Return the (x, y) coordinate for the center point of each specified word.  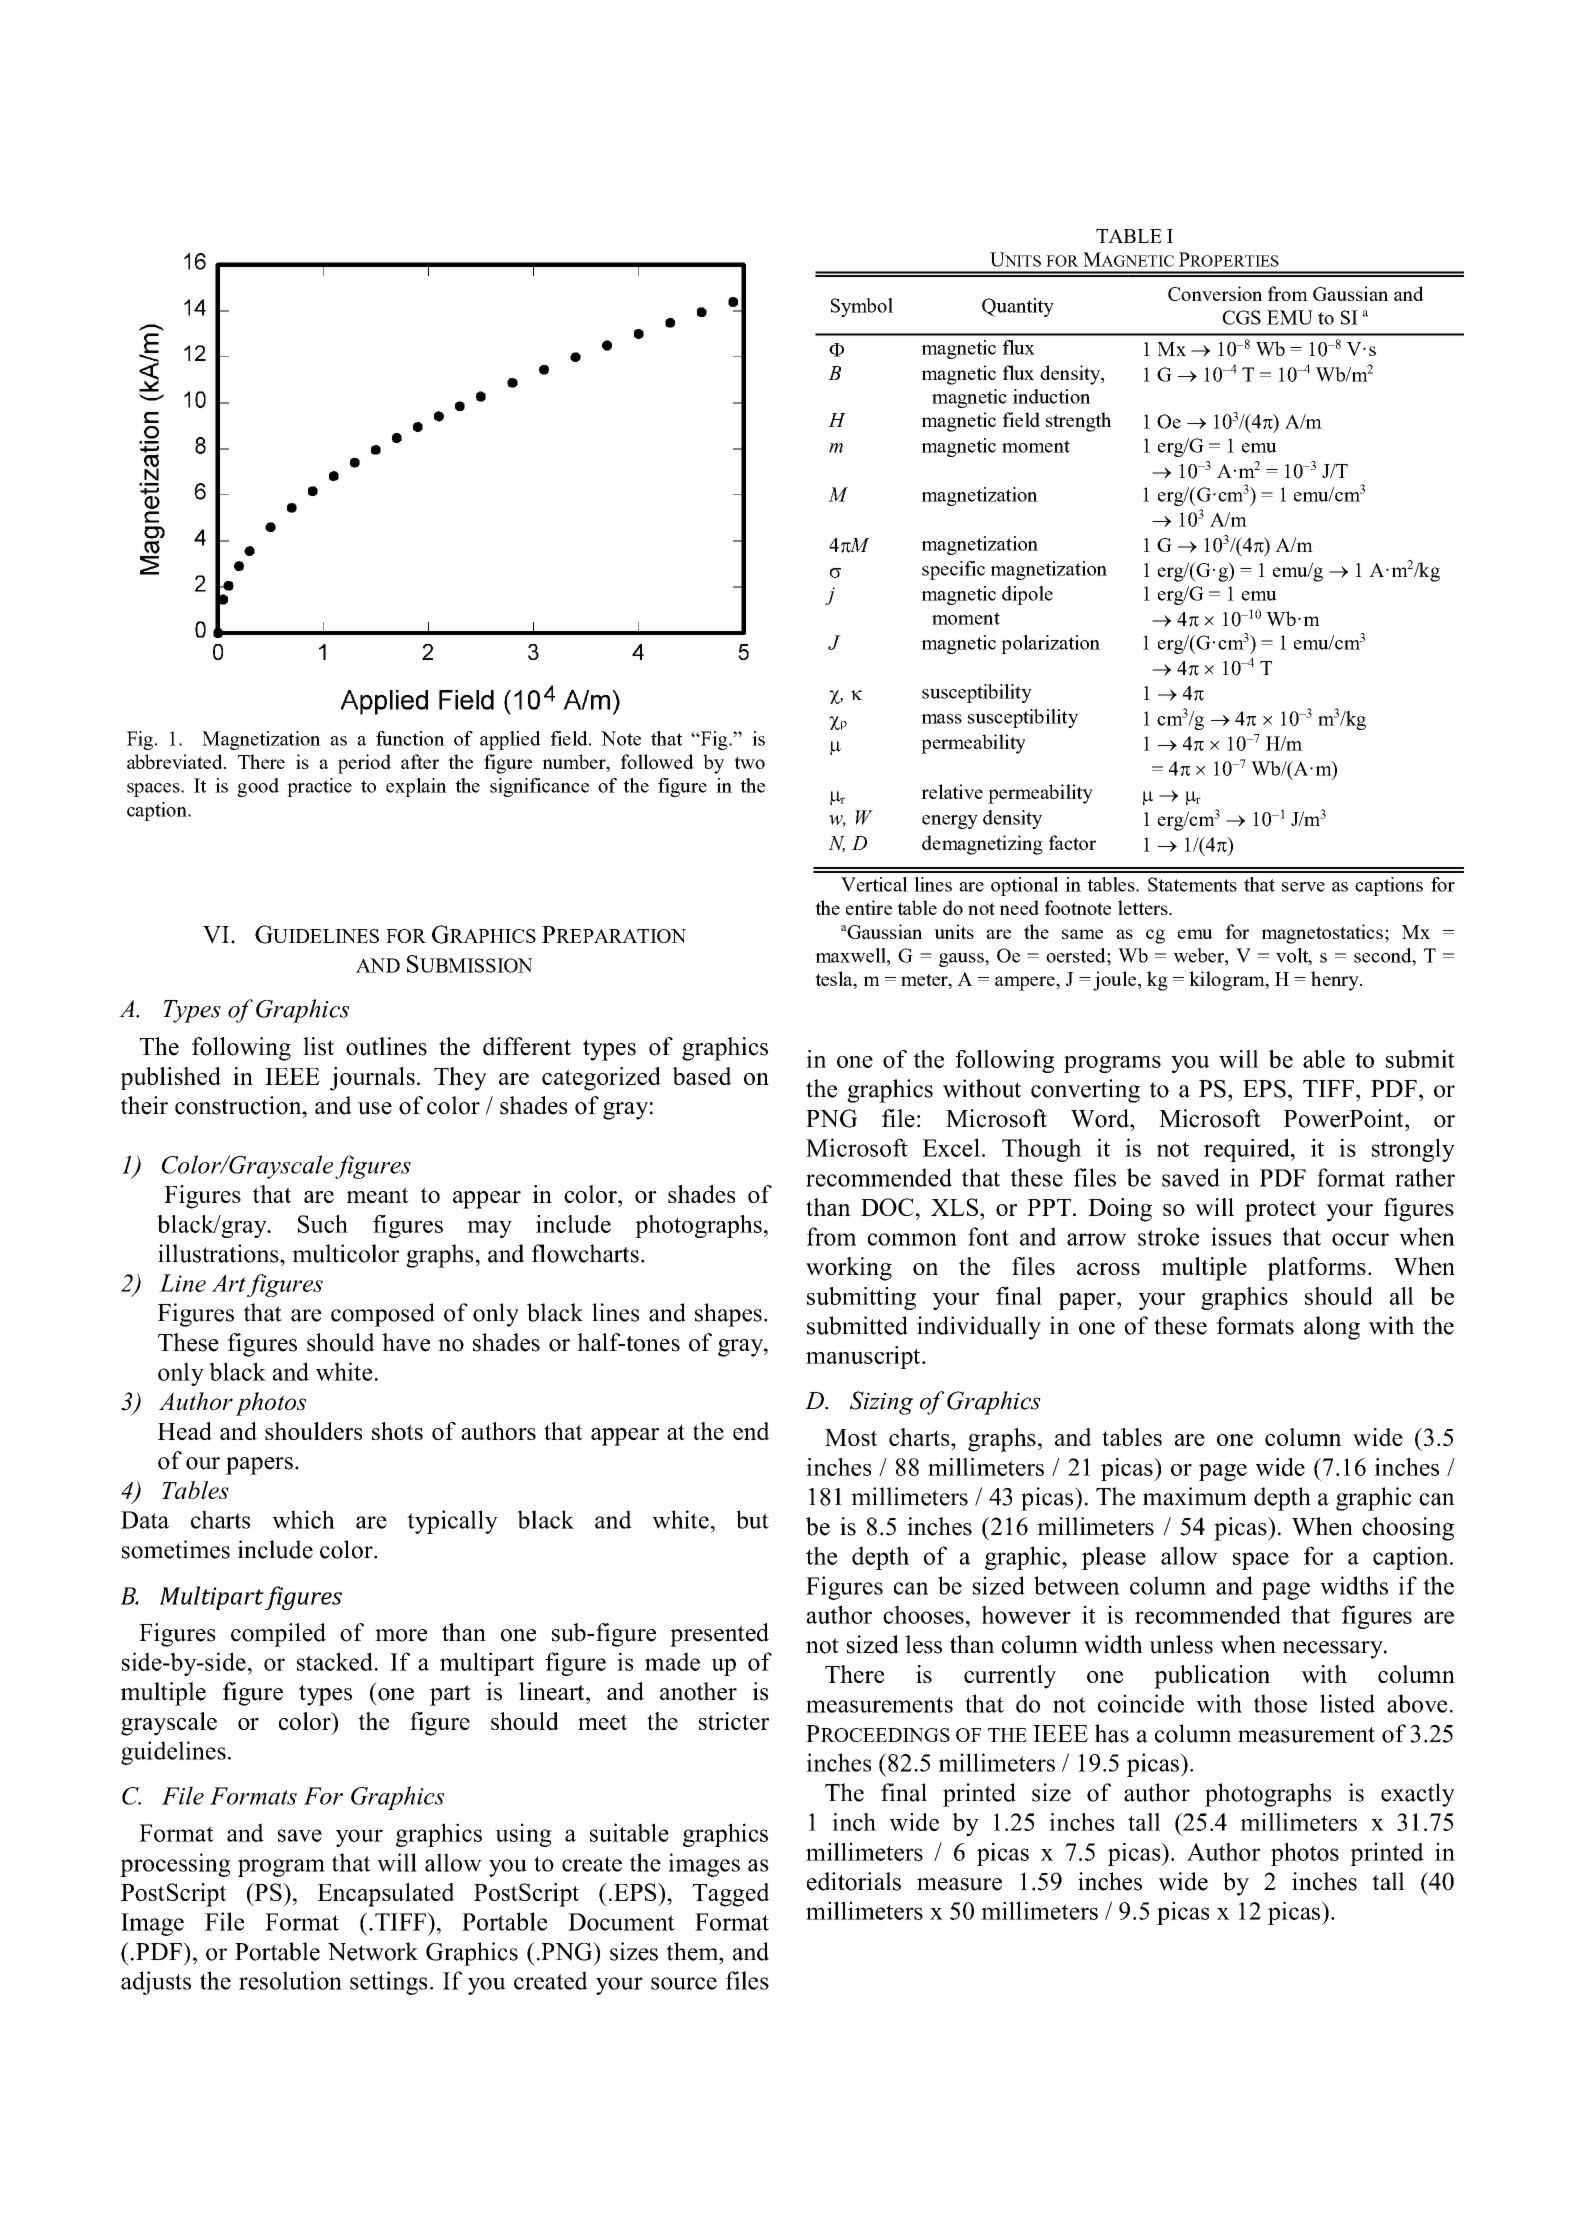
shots (397, 1431)
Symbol (862, 307)
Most (851, 1437)
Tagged (730, 1895)
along (1332, 1328)
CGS (1241, 317)
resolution (290, 1980)
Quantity (1018, 307)
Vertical (874, 884)
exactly (1418, 1795)
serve (1303, 887)
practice (319, 787)
